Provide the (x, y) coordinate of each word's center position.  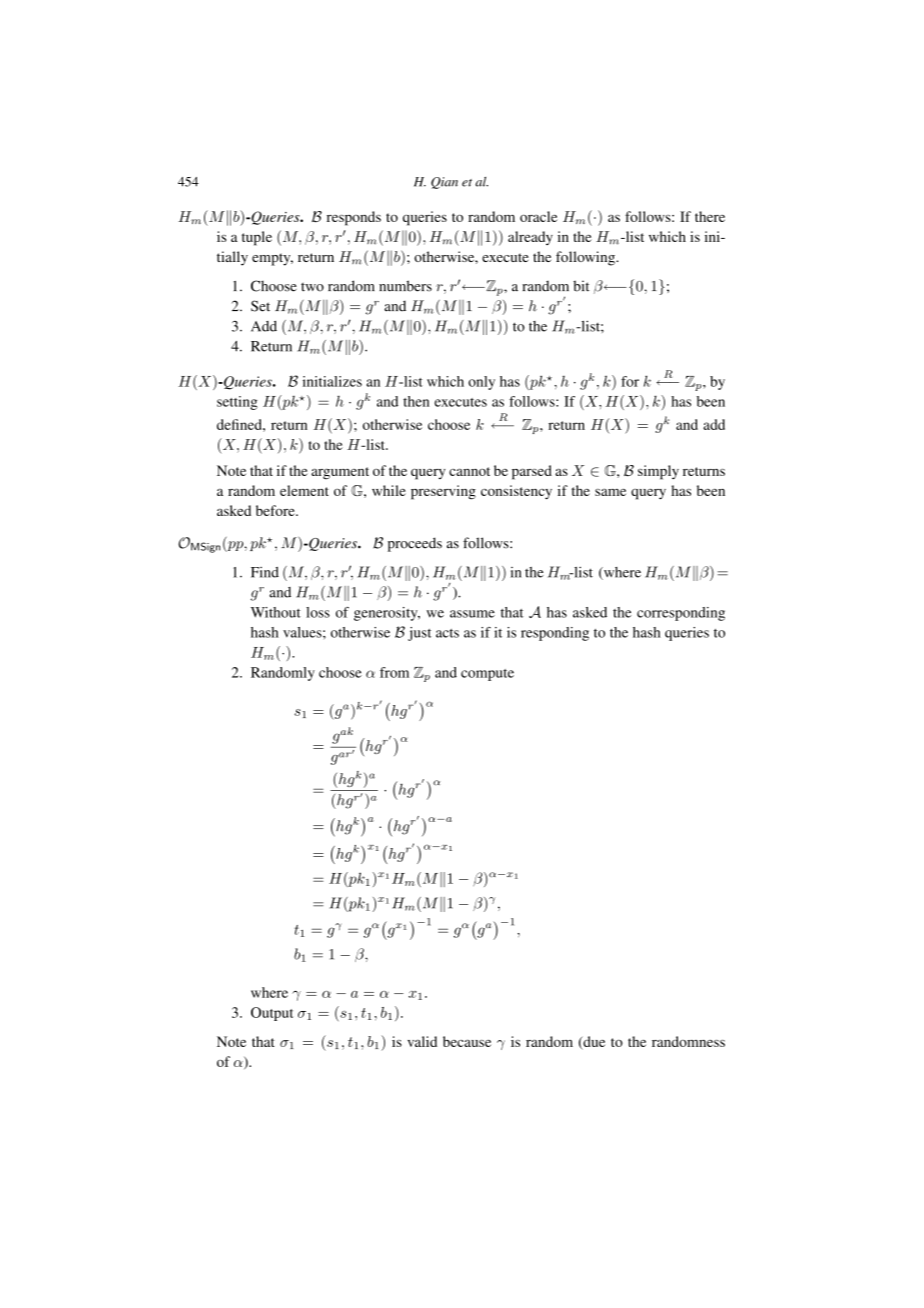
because (467, 1041)
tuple (257, 238)
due (593, 1042)
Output (272, 1014)
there (710, 216)
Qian (444, 183)
